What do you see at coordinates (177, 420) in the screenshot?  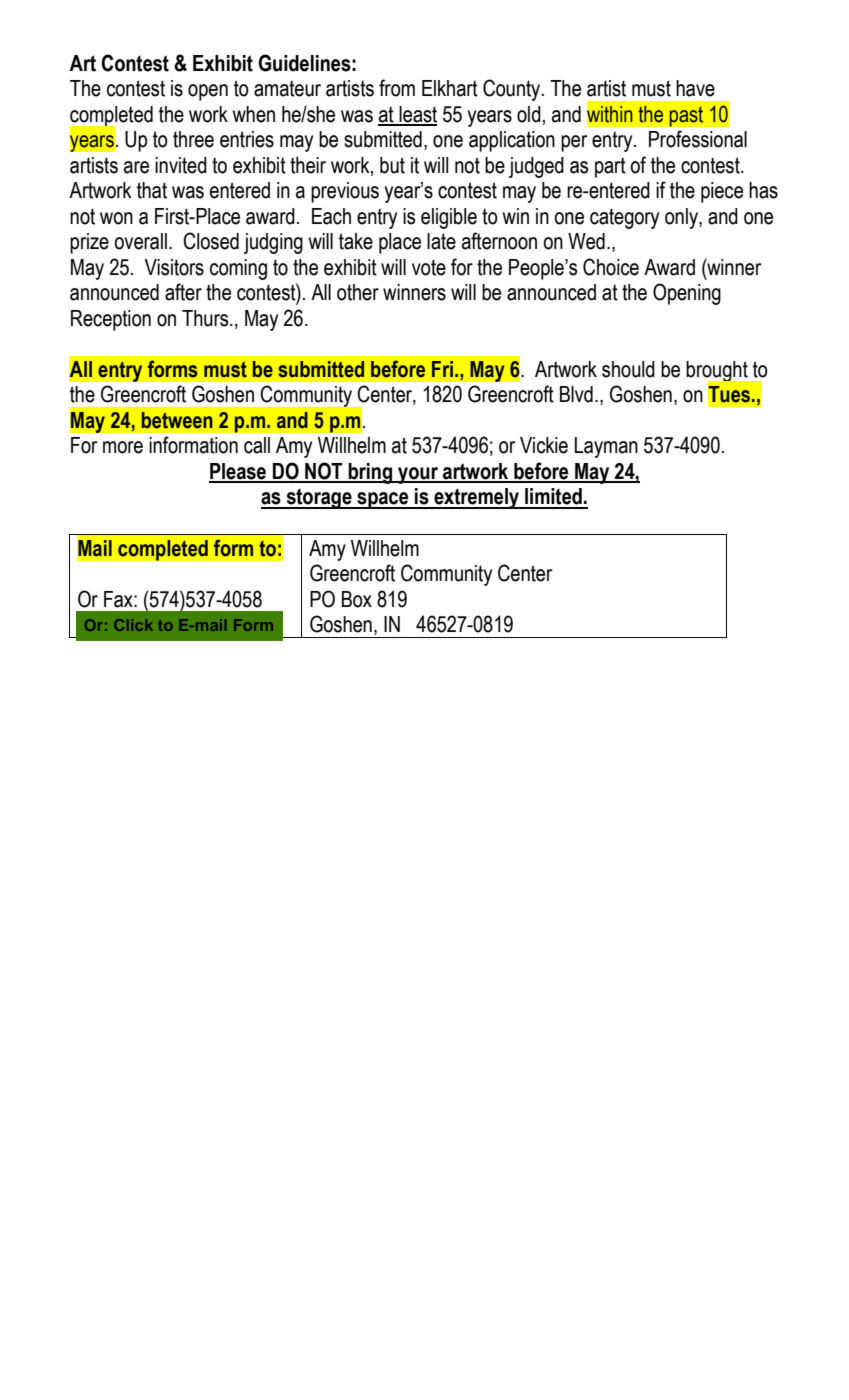 I see `between` at bounding box center [177, 420].
